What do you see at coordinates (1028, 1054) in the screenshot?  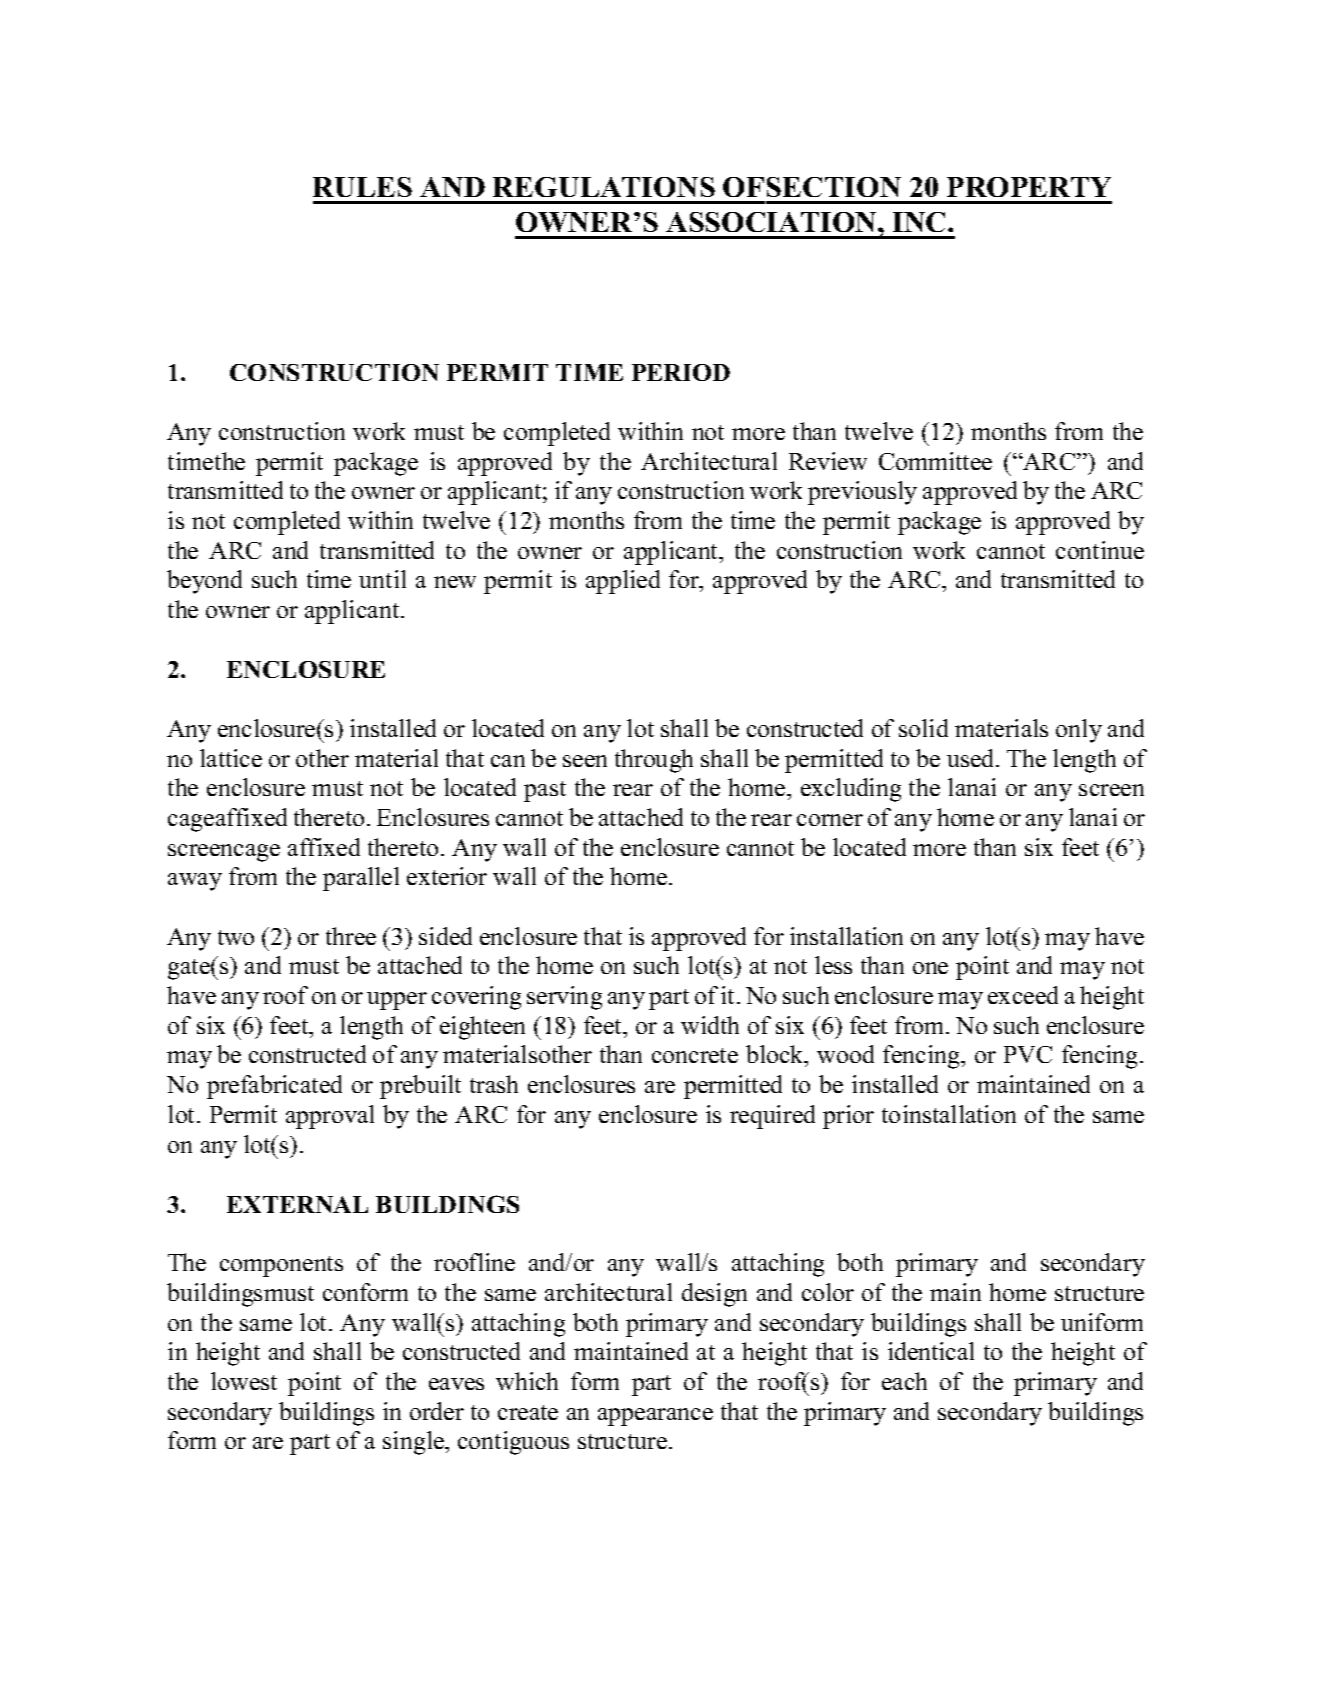 I see `PVC` at bounding box center [1028, 1054].
